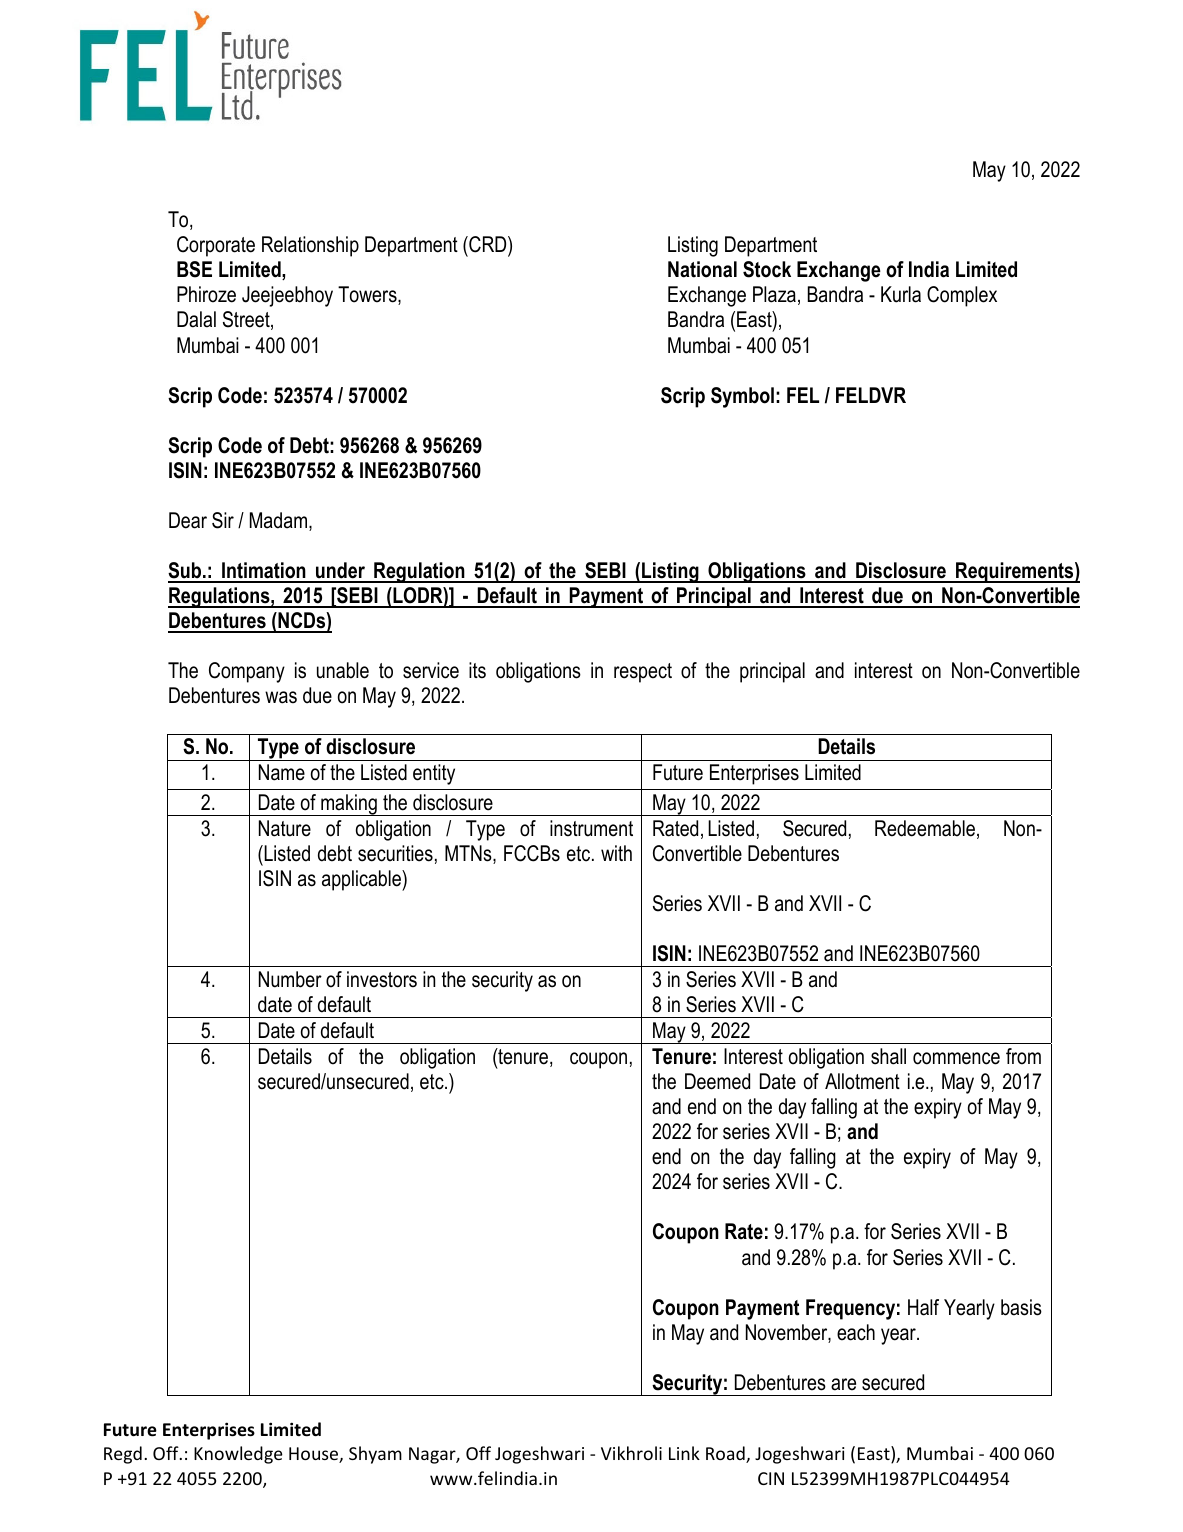 Image resolution: width=1183 pixels, height=1532 pixels. Describe the element at coordinates (925, 828) in the screenshot. I see `Redeemable` at that location.
